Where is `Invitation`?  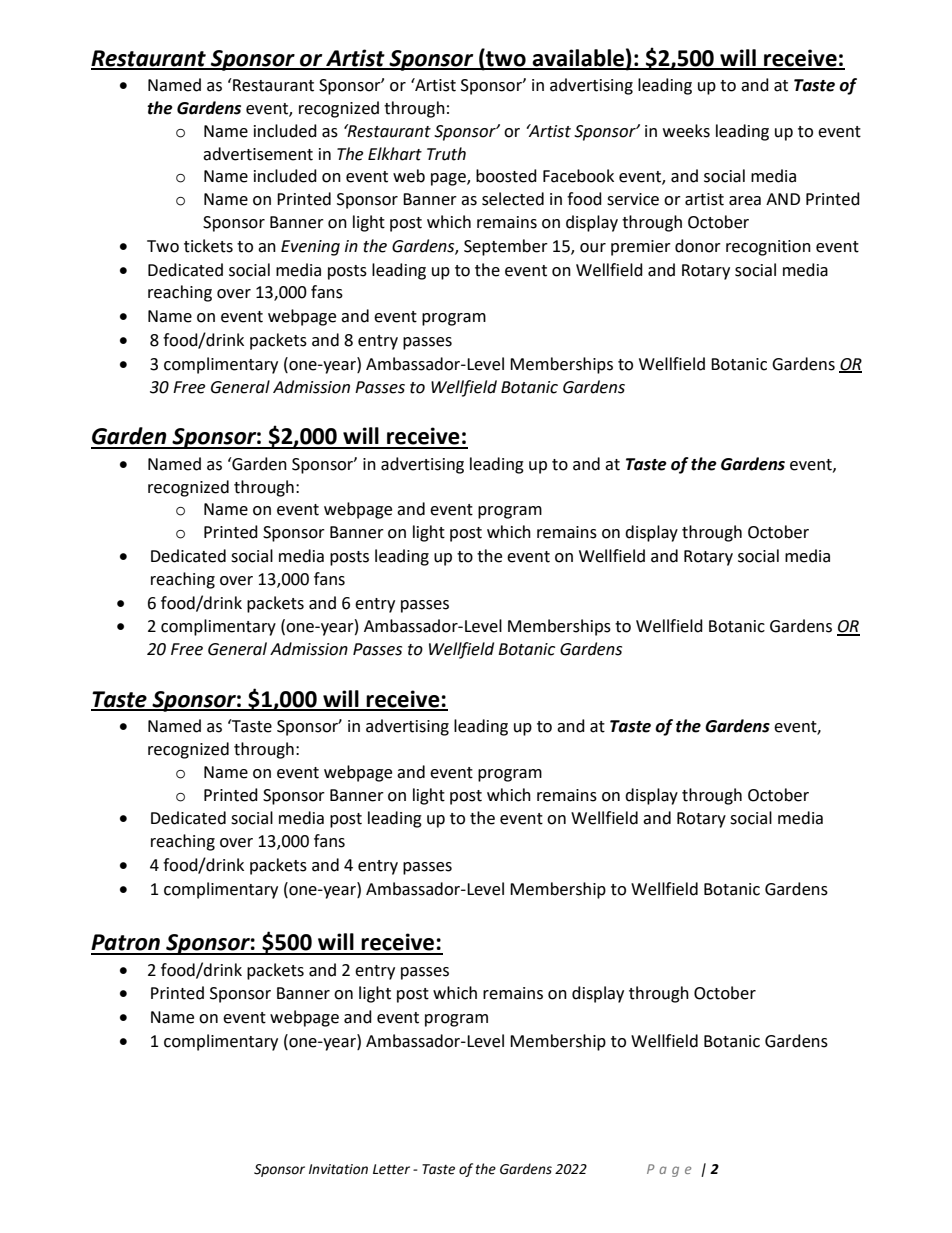
Invitation is located at coordinates (338, 1169).
